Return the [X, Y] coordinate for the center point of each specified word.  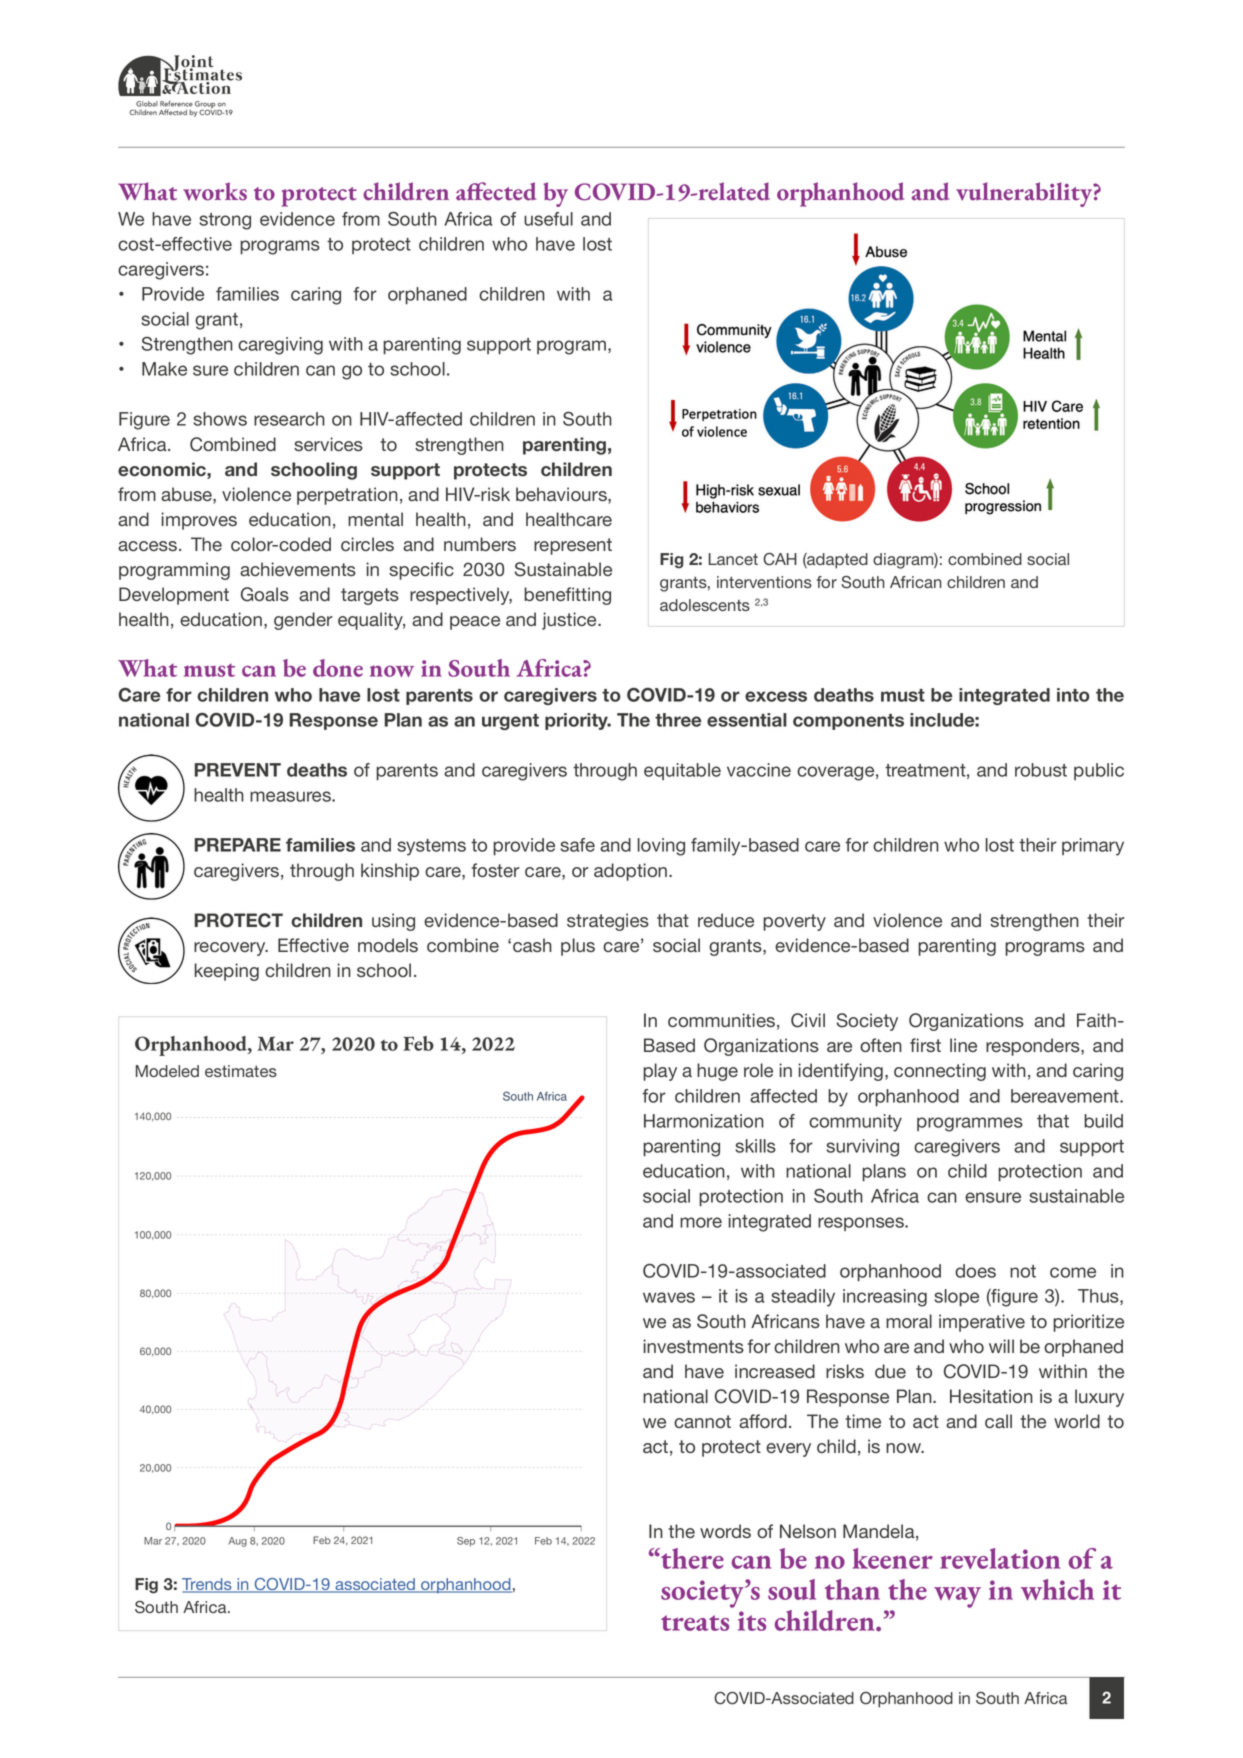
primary [1093, 847]
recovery [231, 949]
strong [225, 221]
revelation [1000, 1558]
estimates [241, 1071]
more [701, 1222]
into [1073, 695]
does [975, 1271]
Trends [208, 1585]
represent [573, 546]
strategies [608, 922]
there [691, 1558]
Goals [265, 594]
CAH [780, 559]
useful [548, 219]
